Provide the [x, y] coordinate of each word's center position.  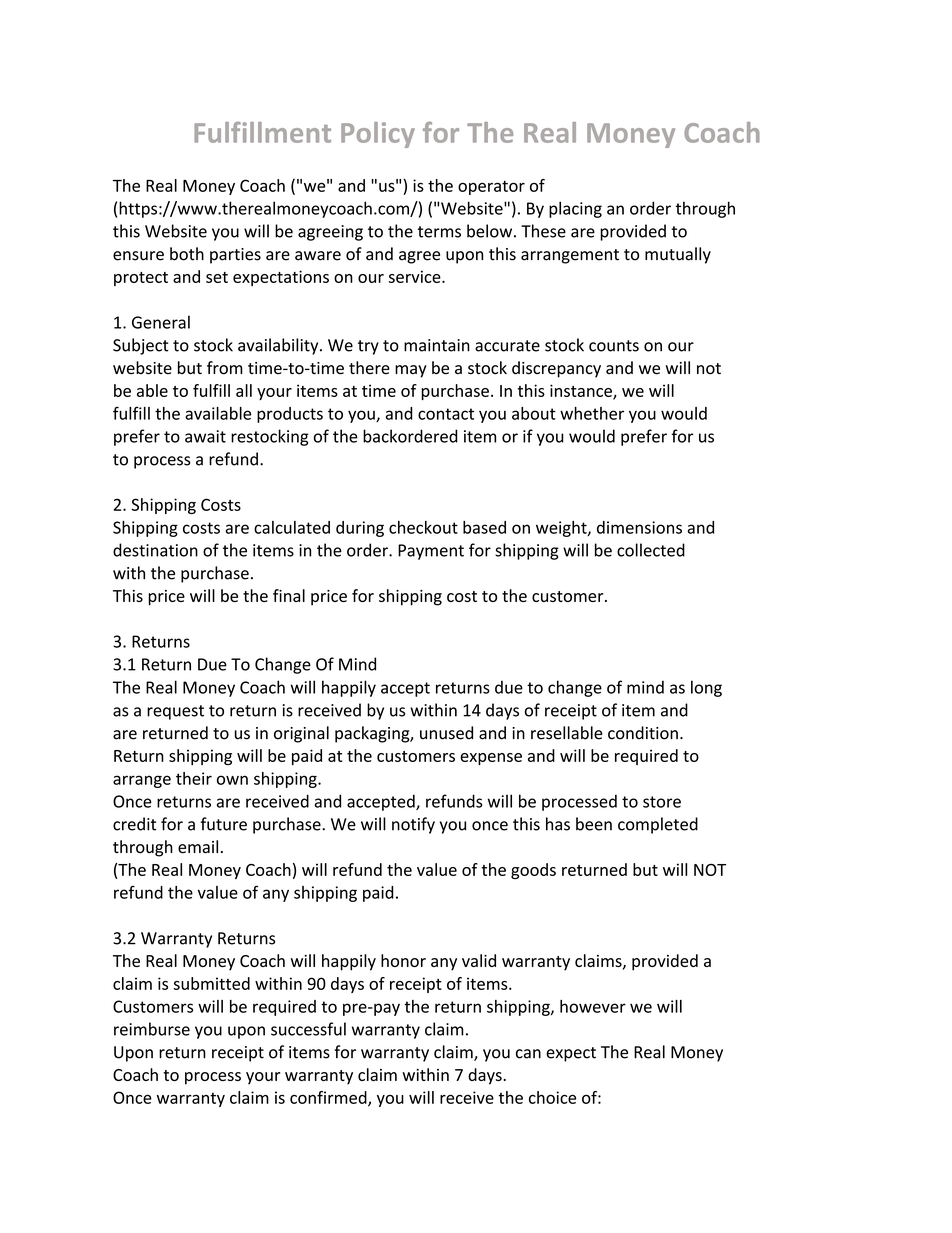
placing [575, 209]
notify [413, 825]
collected [651, 550]
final [289, 595]
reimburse [152, 1029]
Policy [378, 135]
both [187, 254]
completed [658, 825]
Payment [431, 552]
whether [592, 413]
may [411, 371]
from [225, 368]
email [198, 847]
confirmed [329, 1098]
